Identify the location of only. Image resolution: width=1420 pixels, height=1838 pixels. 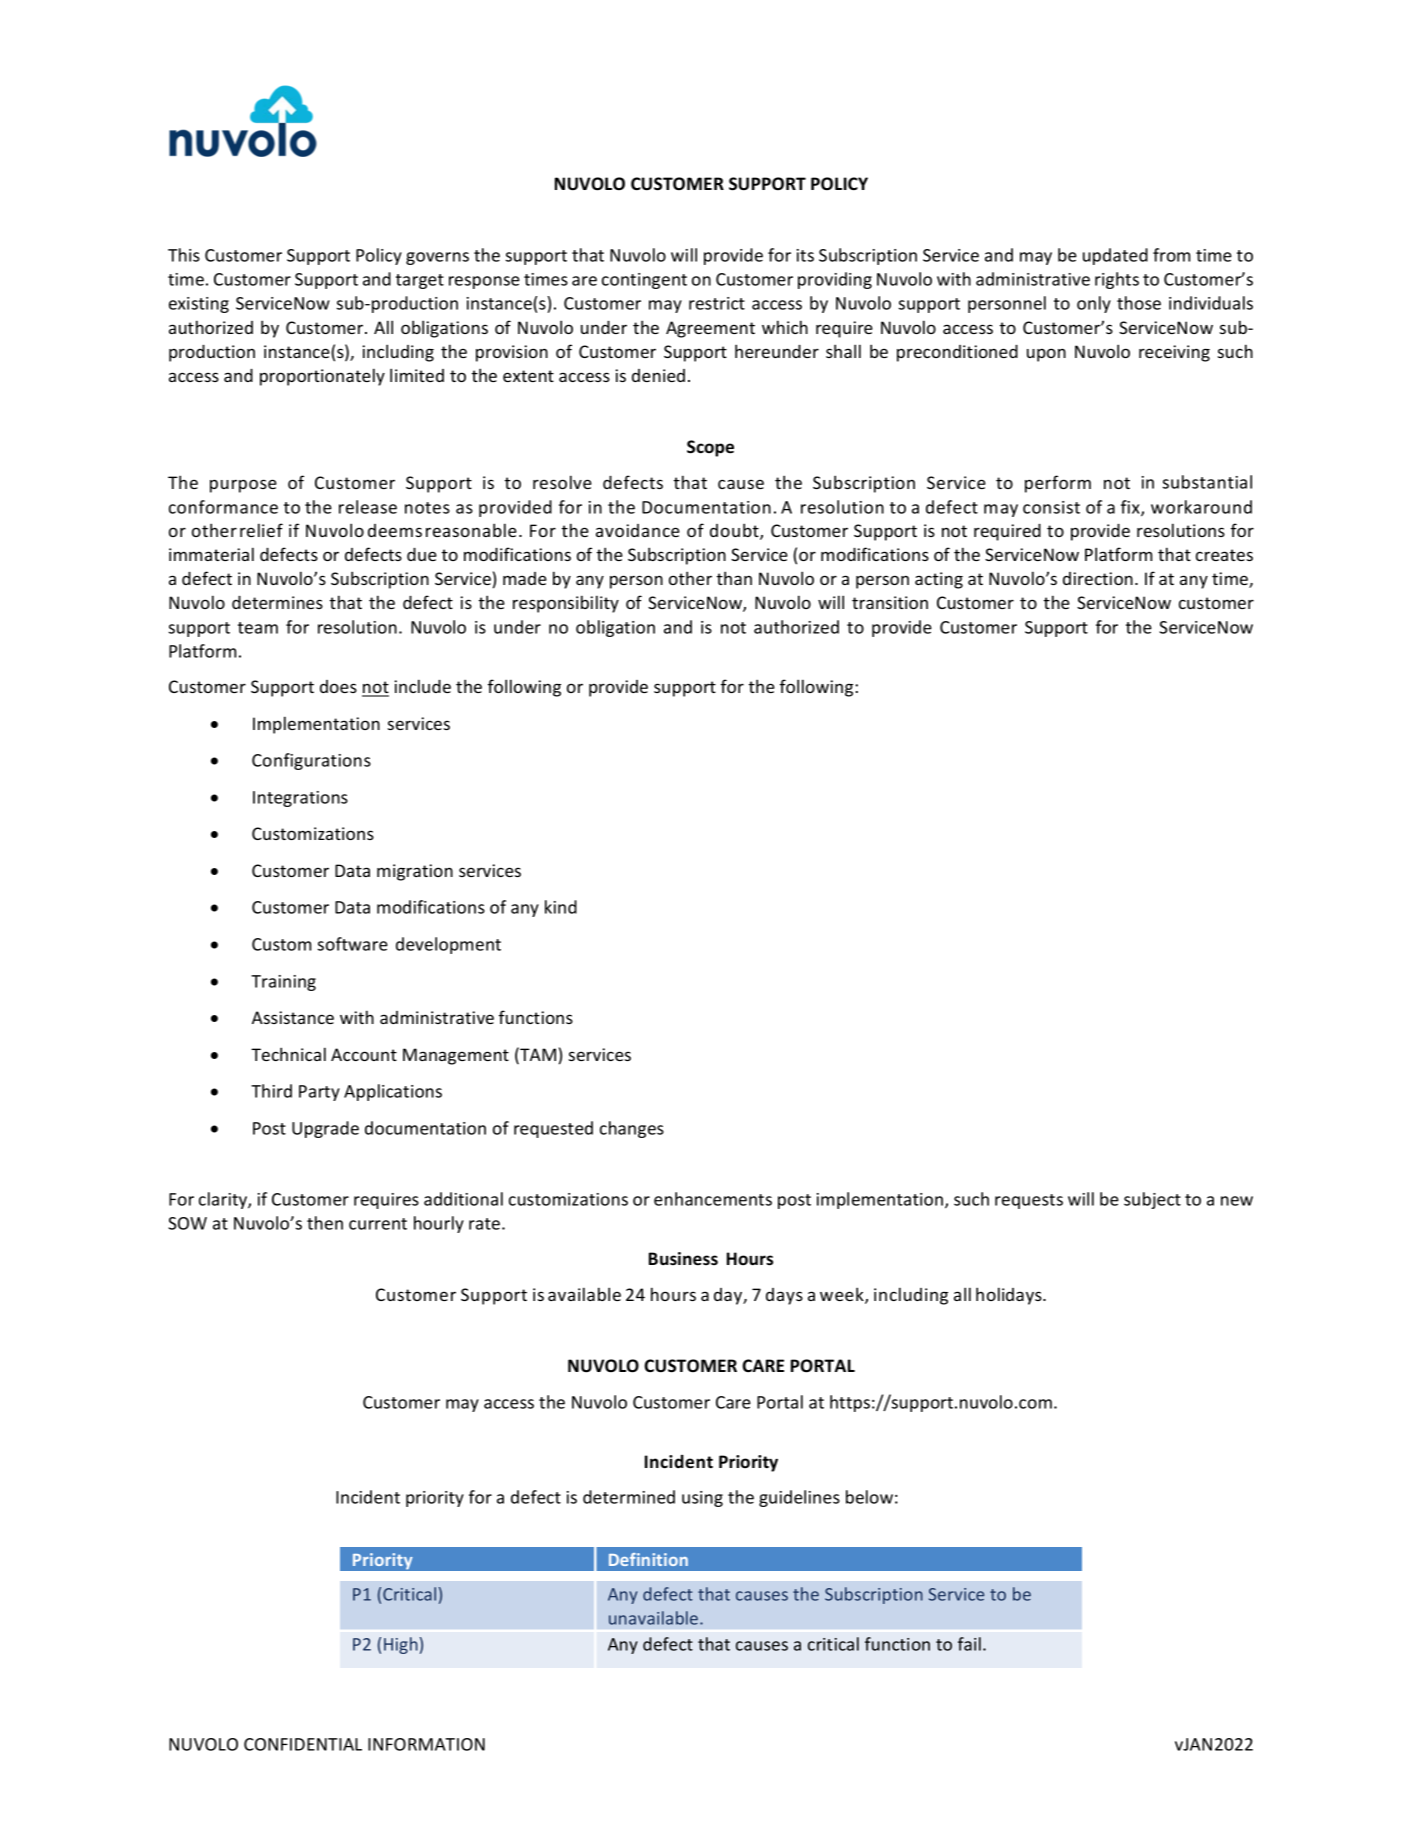
(1094, 304).
